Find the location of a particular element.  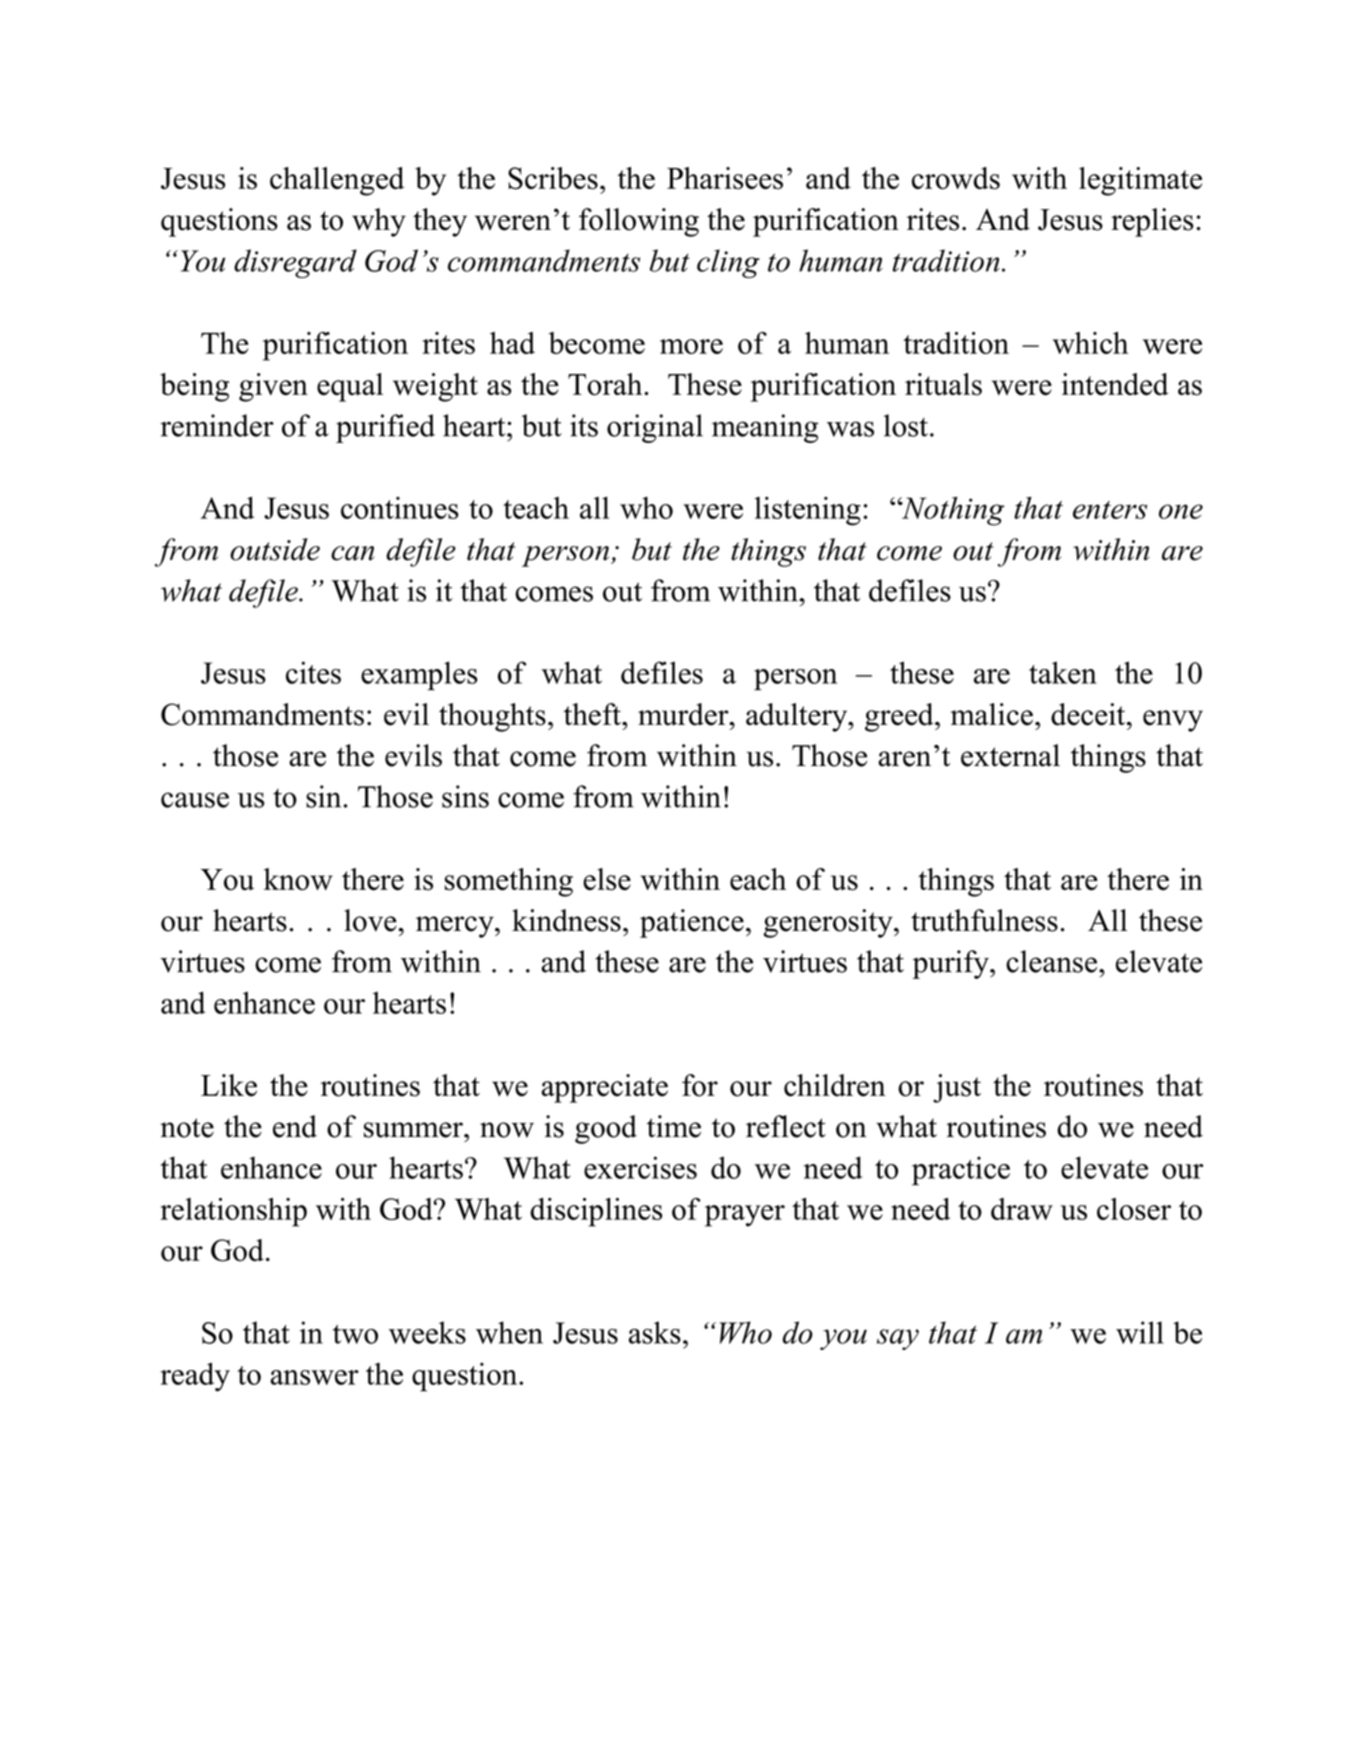

challenged is located at coordinates (337, 181).
